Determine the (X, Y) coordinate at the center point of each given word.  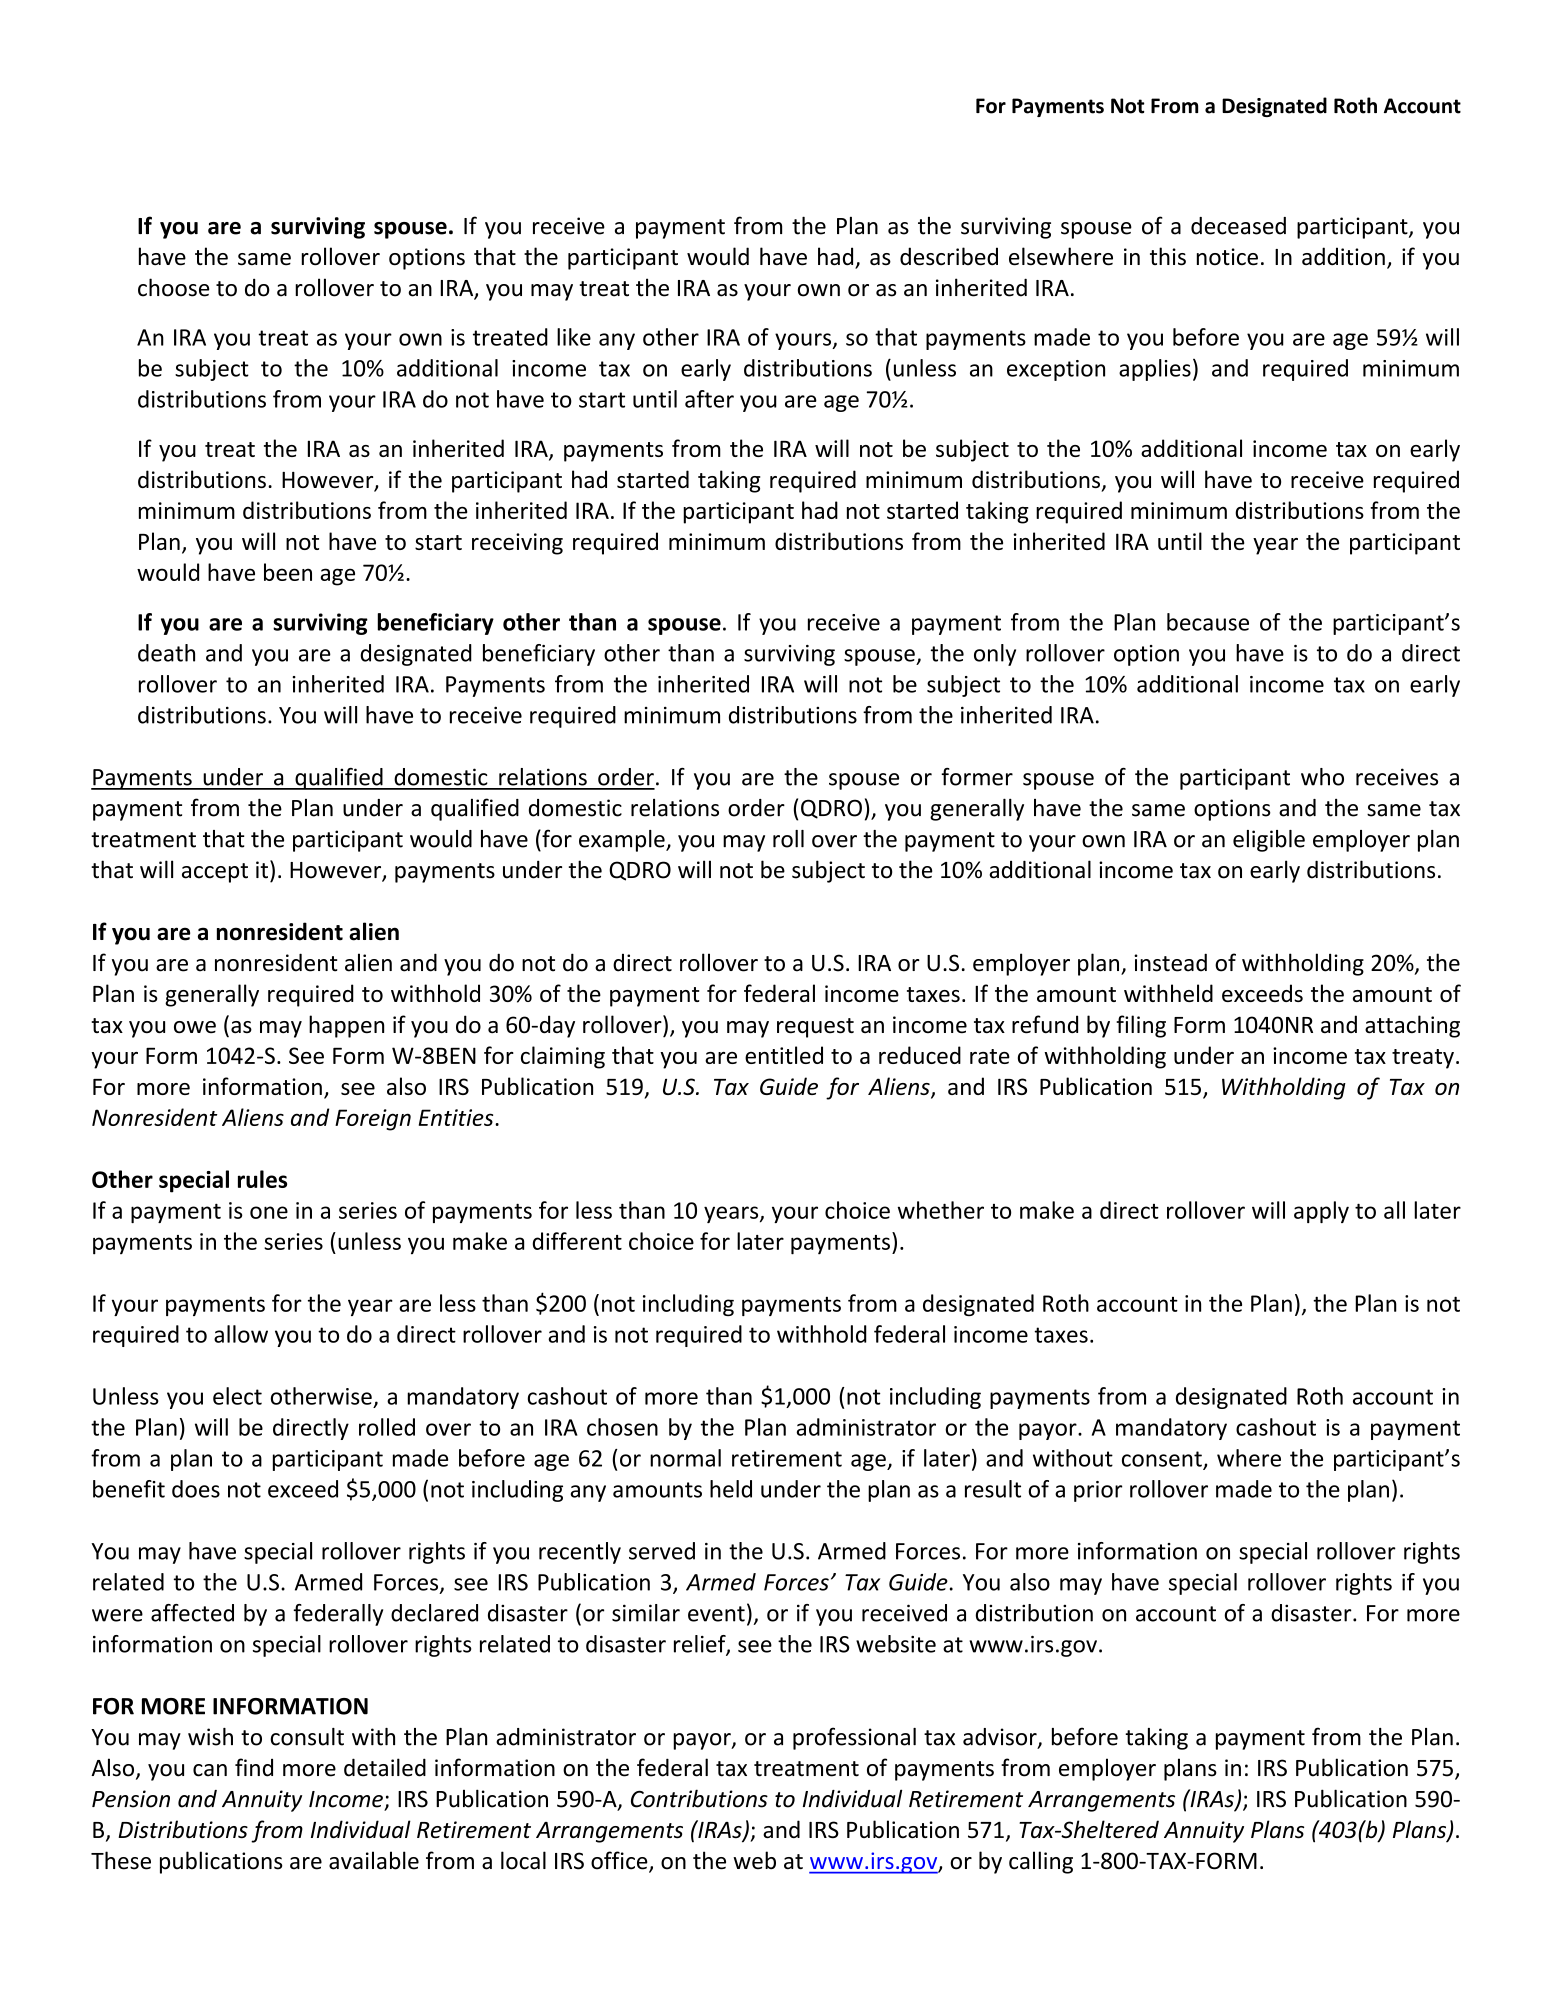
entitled (784, 1055)
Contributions (699, 1798)
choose (174, 287)
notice (1227, 257)
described (949, 256)
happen (346, 1026)
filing (1141, 1026)
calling (1041, 1862)
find (254, 1767)
